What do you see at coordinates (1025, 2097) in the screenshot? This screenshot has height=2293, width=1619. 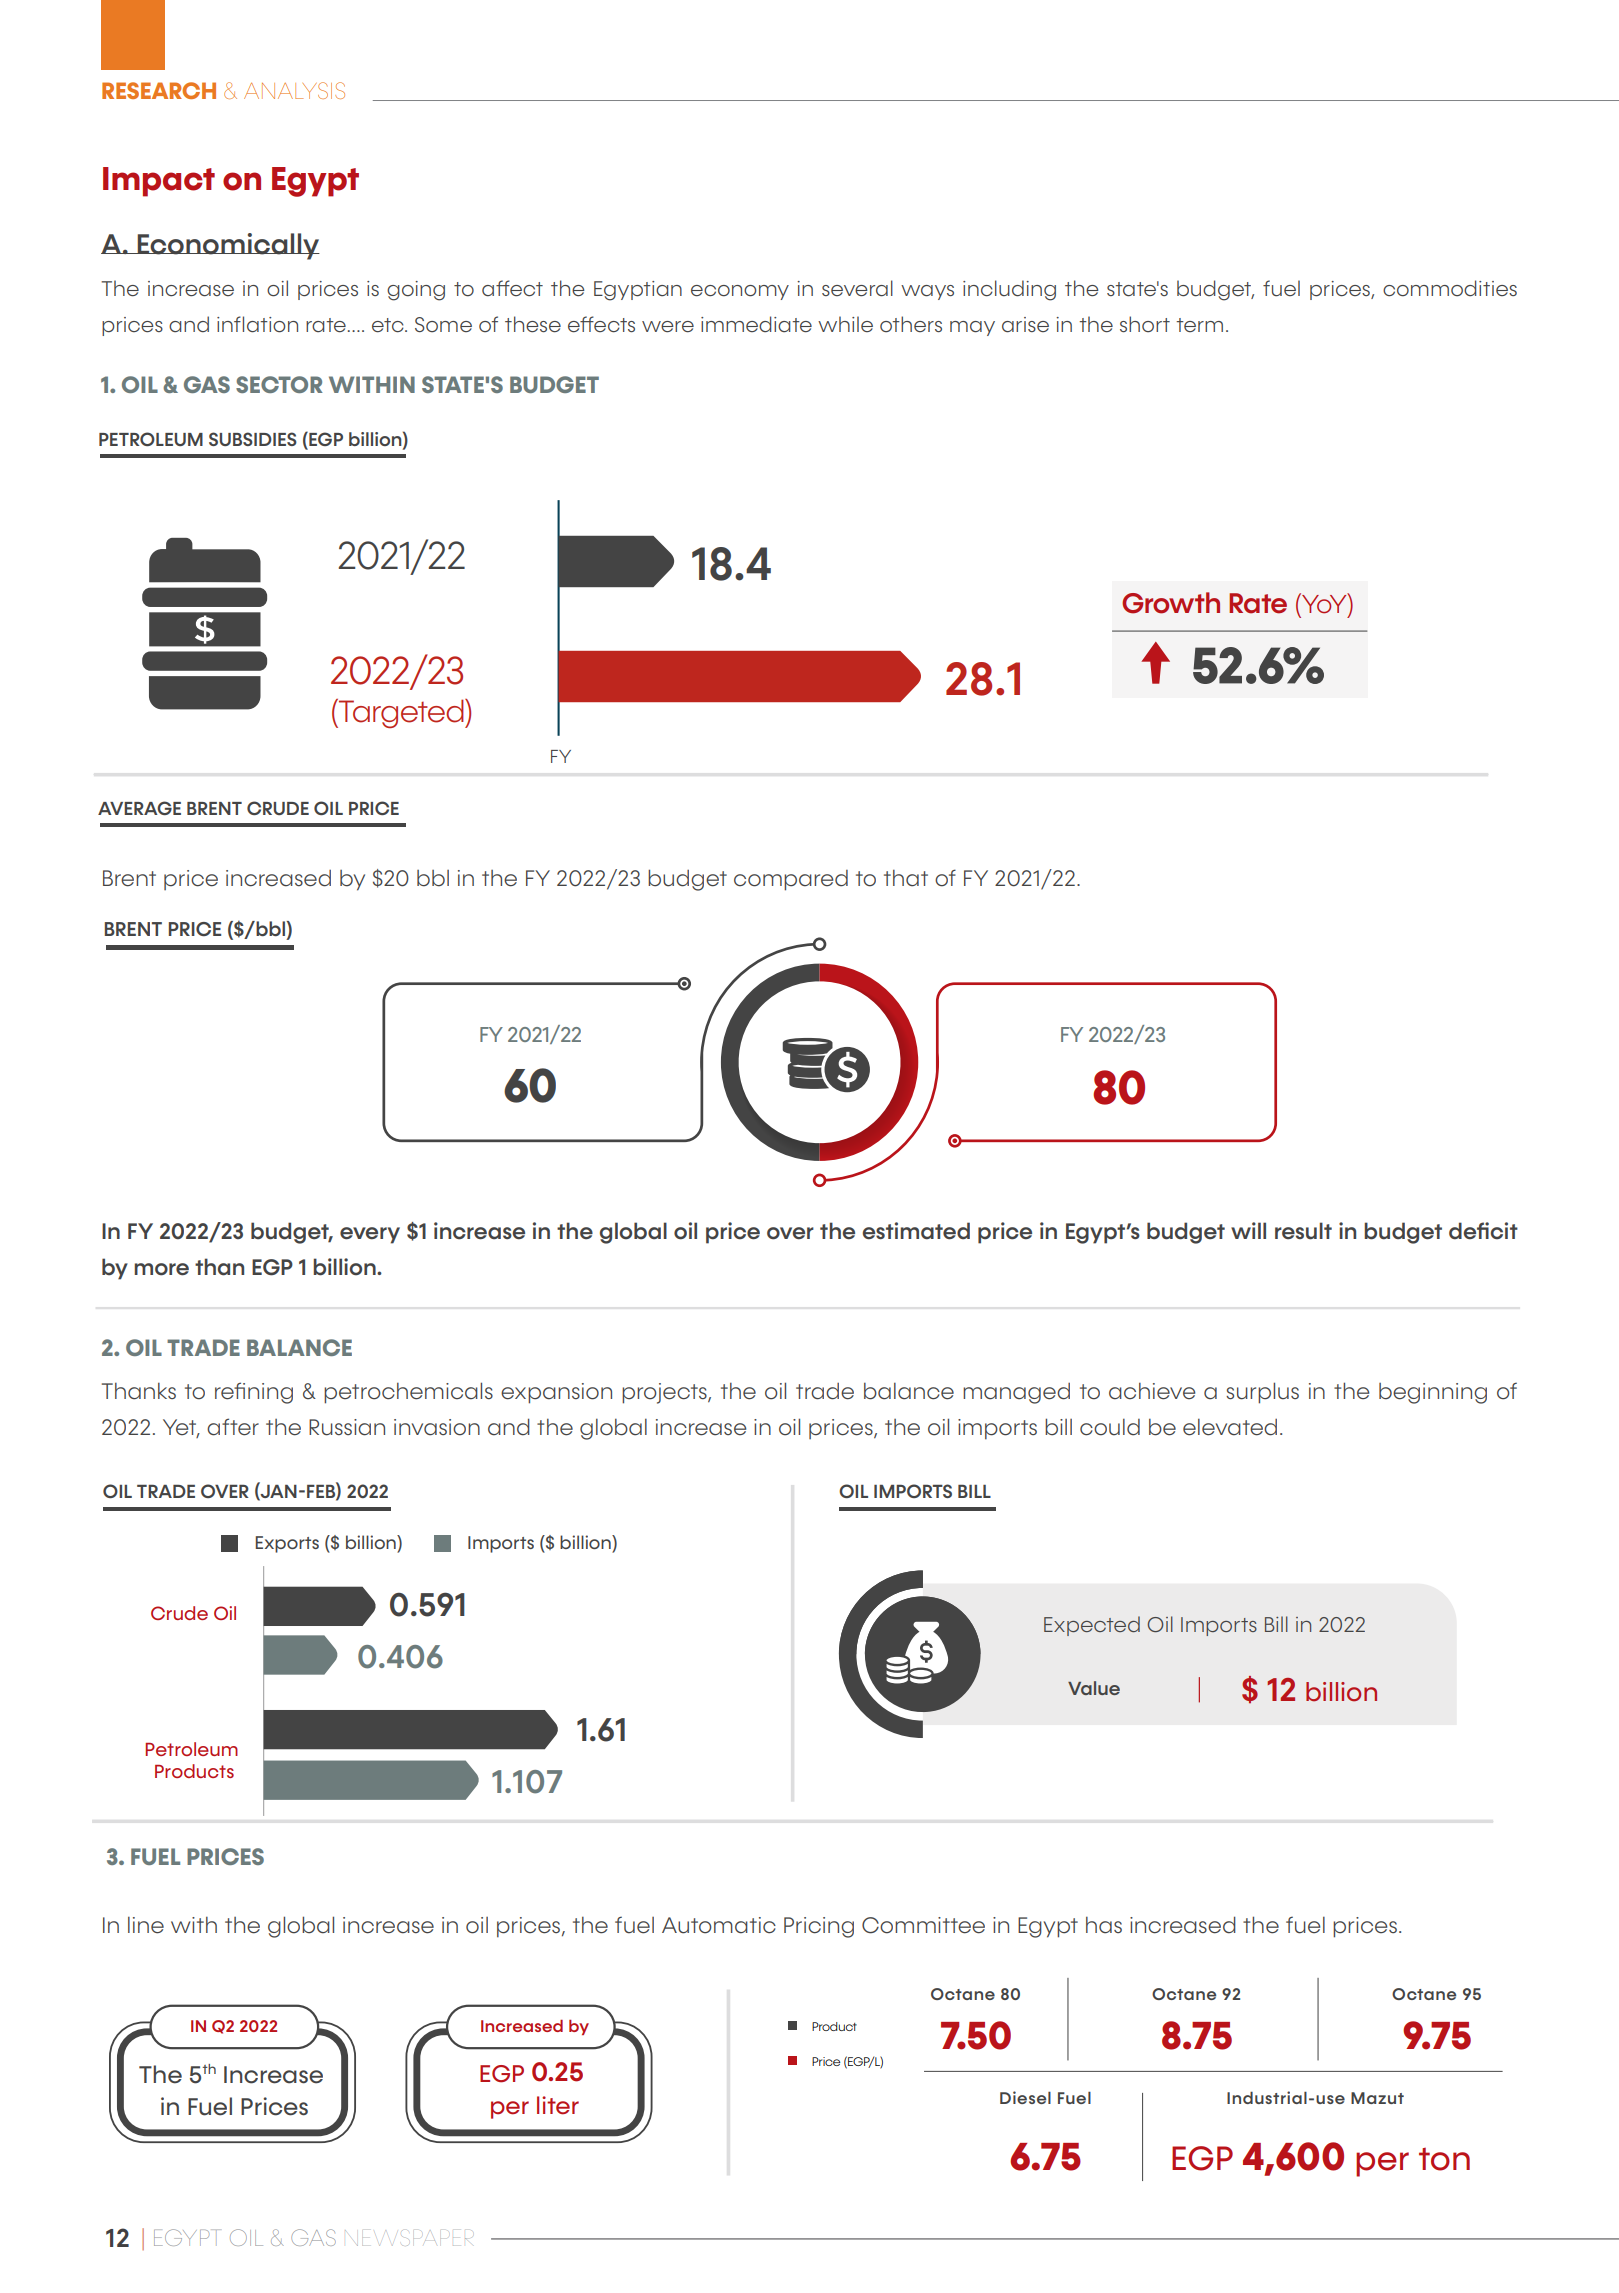 I see `Diesel` at bounding box center [1025, 2097].
